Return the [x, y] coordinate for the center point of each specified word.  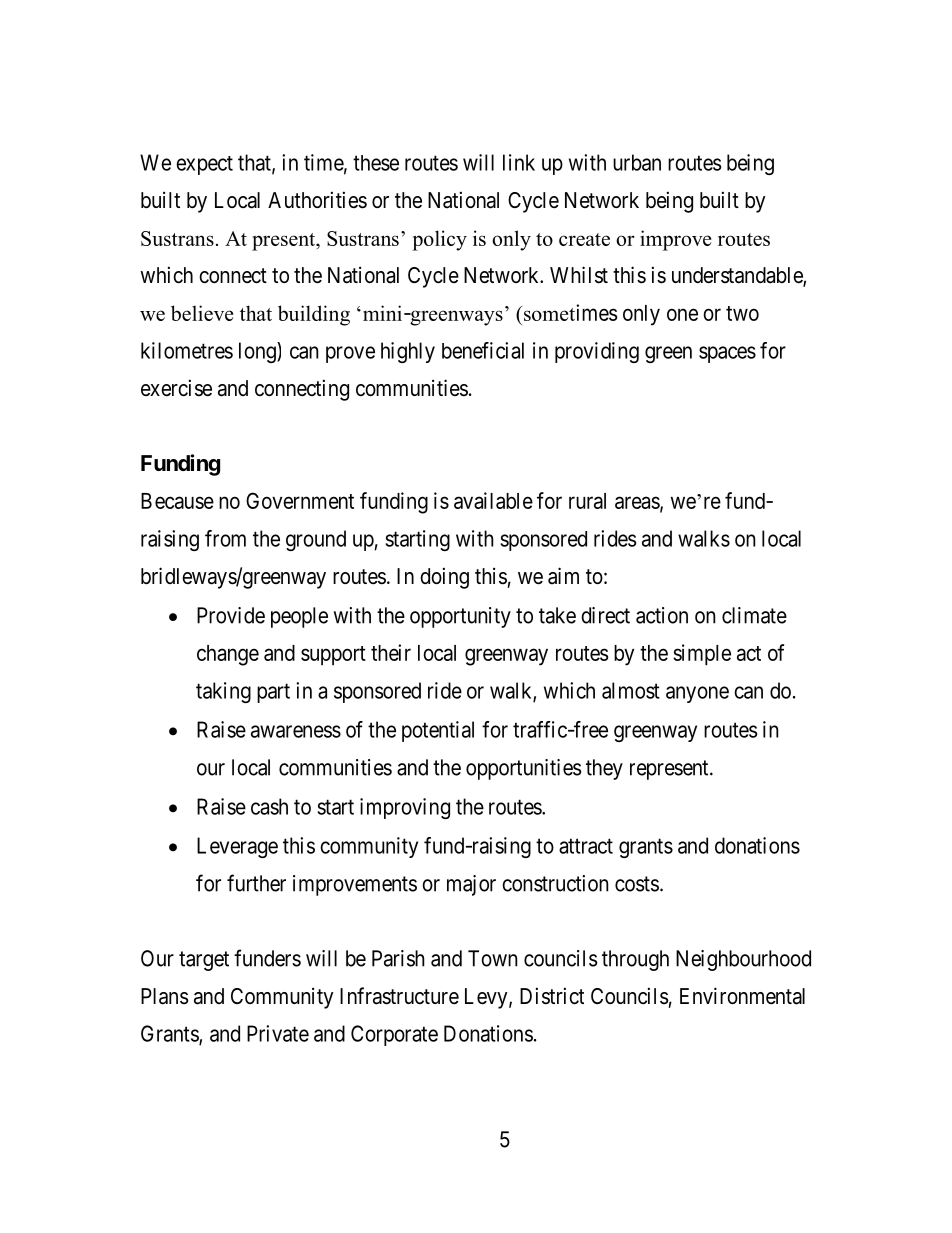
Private [278, 1033]
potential [438, 731]
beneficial [483, 350]
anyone [697, 694]
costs [637, 884]
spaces [727, 354]
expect [204, 165]
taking [223, 692]
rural [587, 501]
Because [177, 501]
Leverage [237, 847]
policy [439, 240]
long [258, 352]
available [493, 500]
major [471, 885]
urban [637, 162]
